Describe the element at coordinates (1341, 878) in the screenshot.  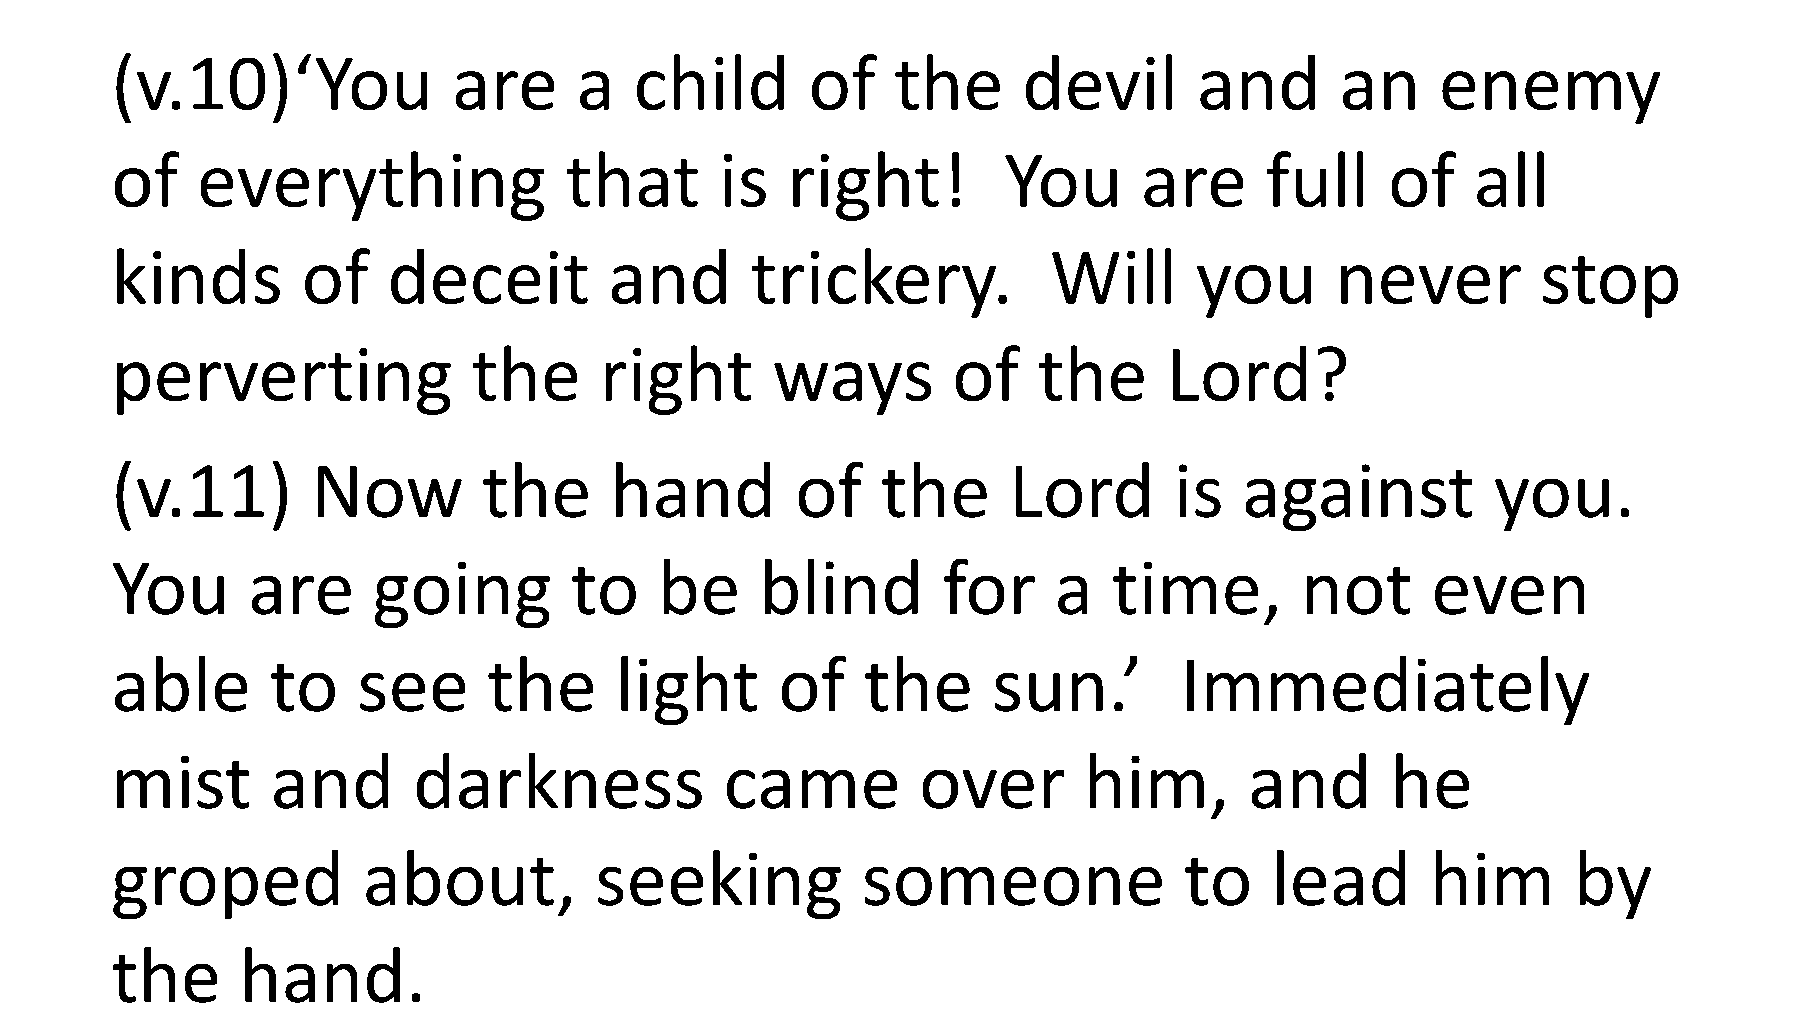
I see `lead` at that location.
